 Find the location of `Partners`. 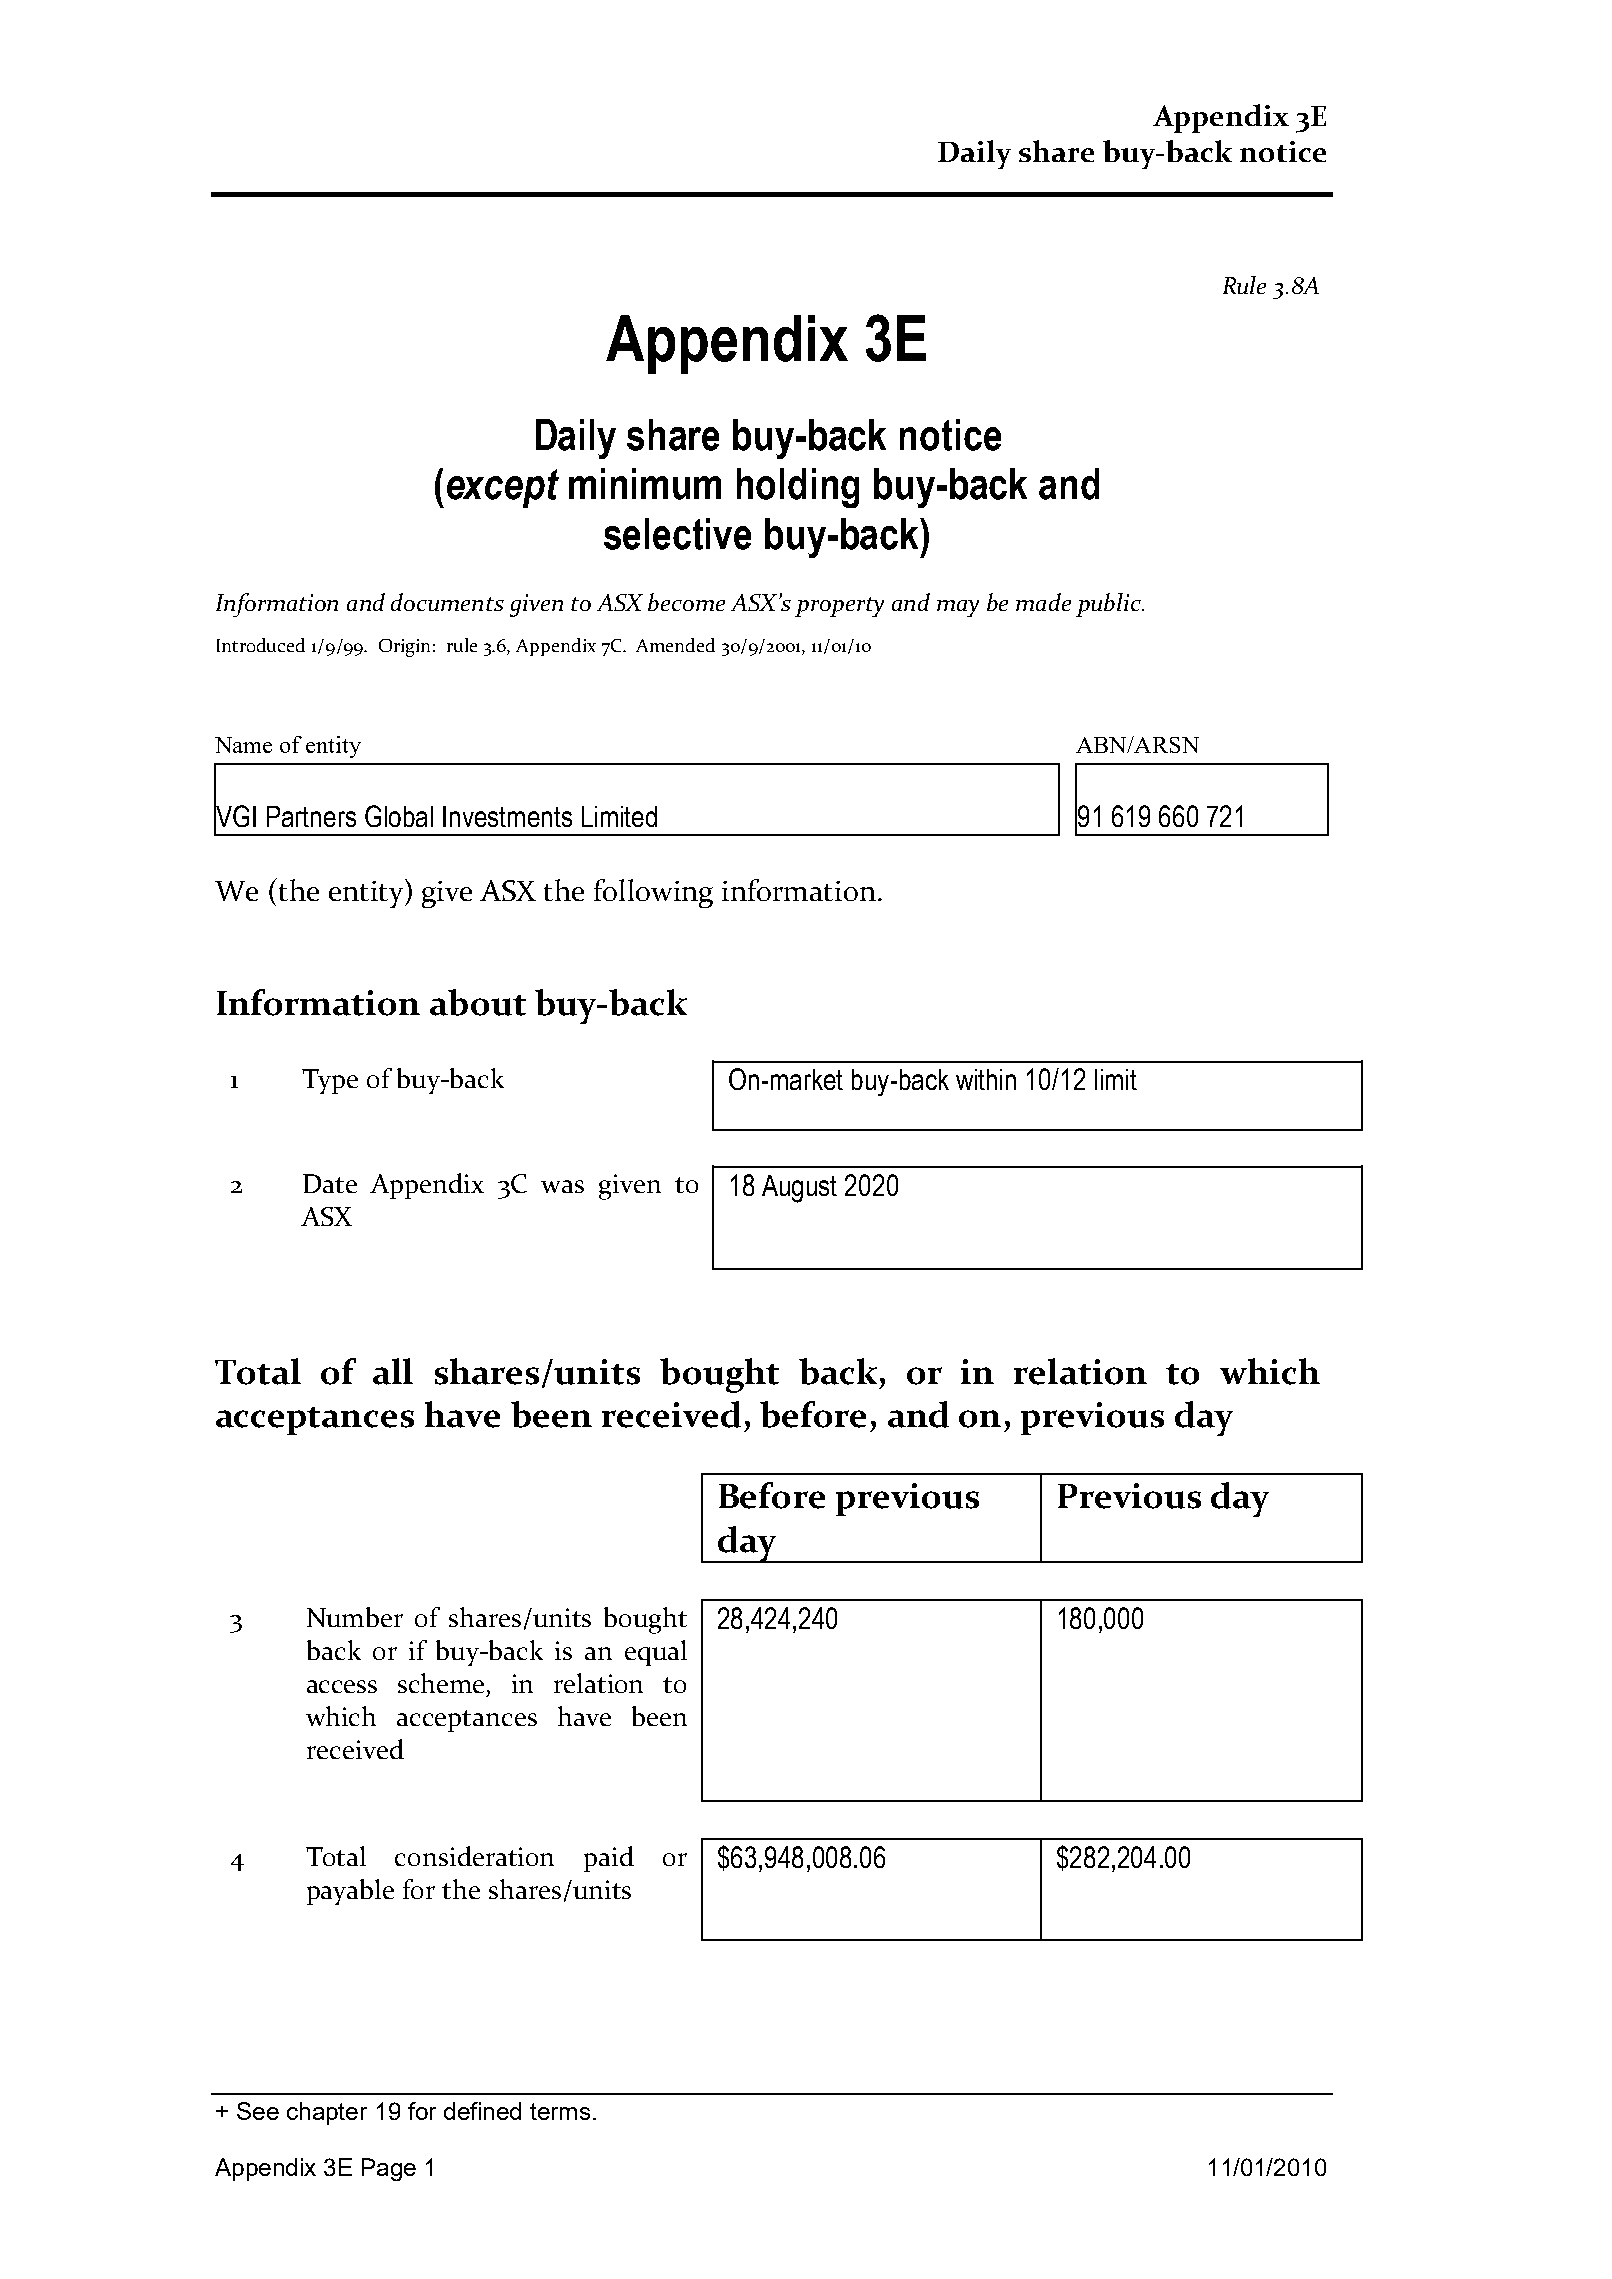

Partners is located at coordinates (311, 816).
